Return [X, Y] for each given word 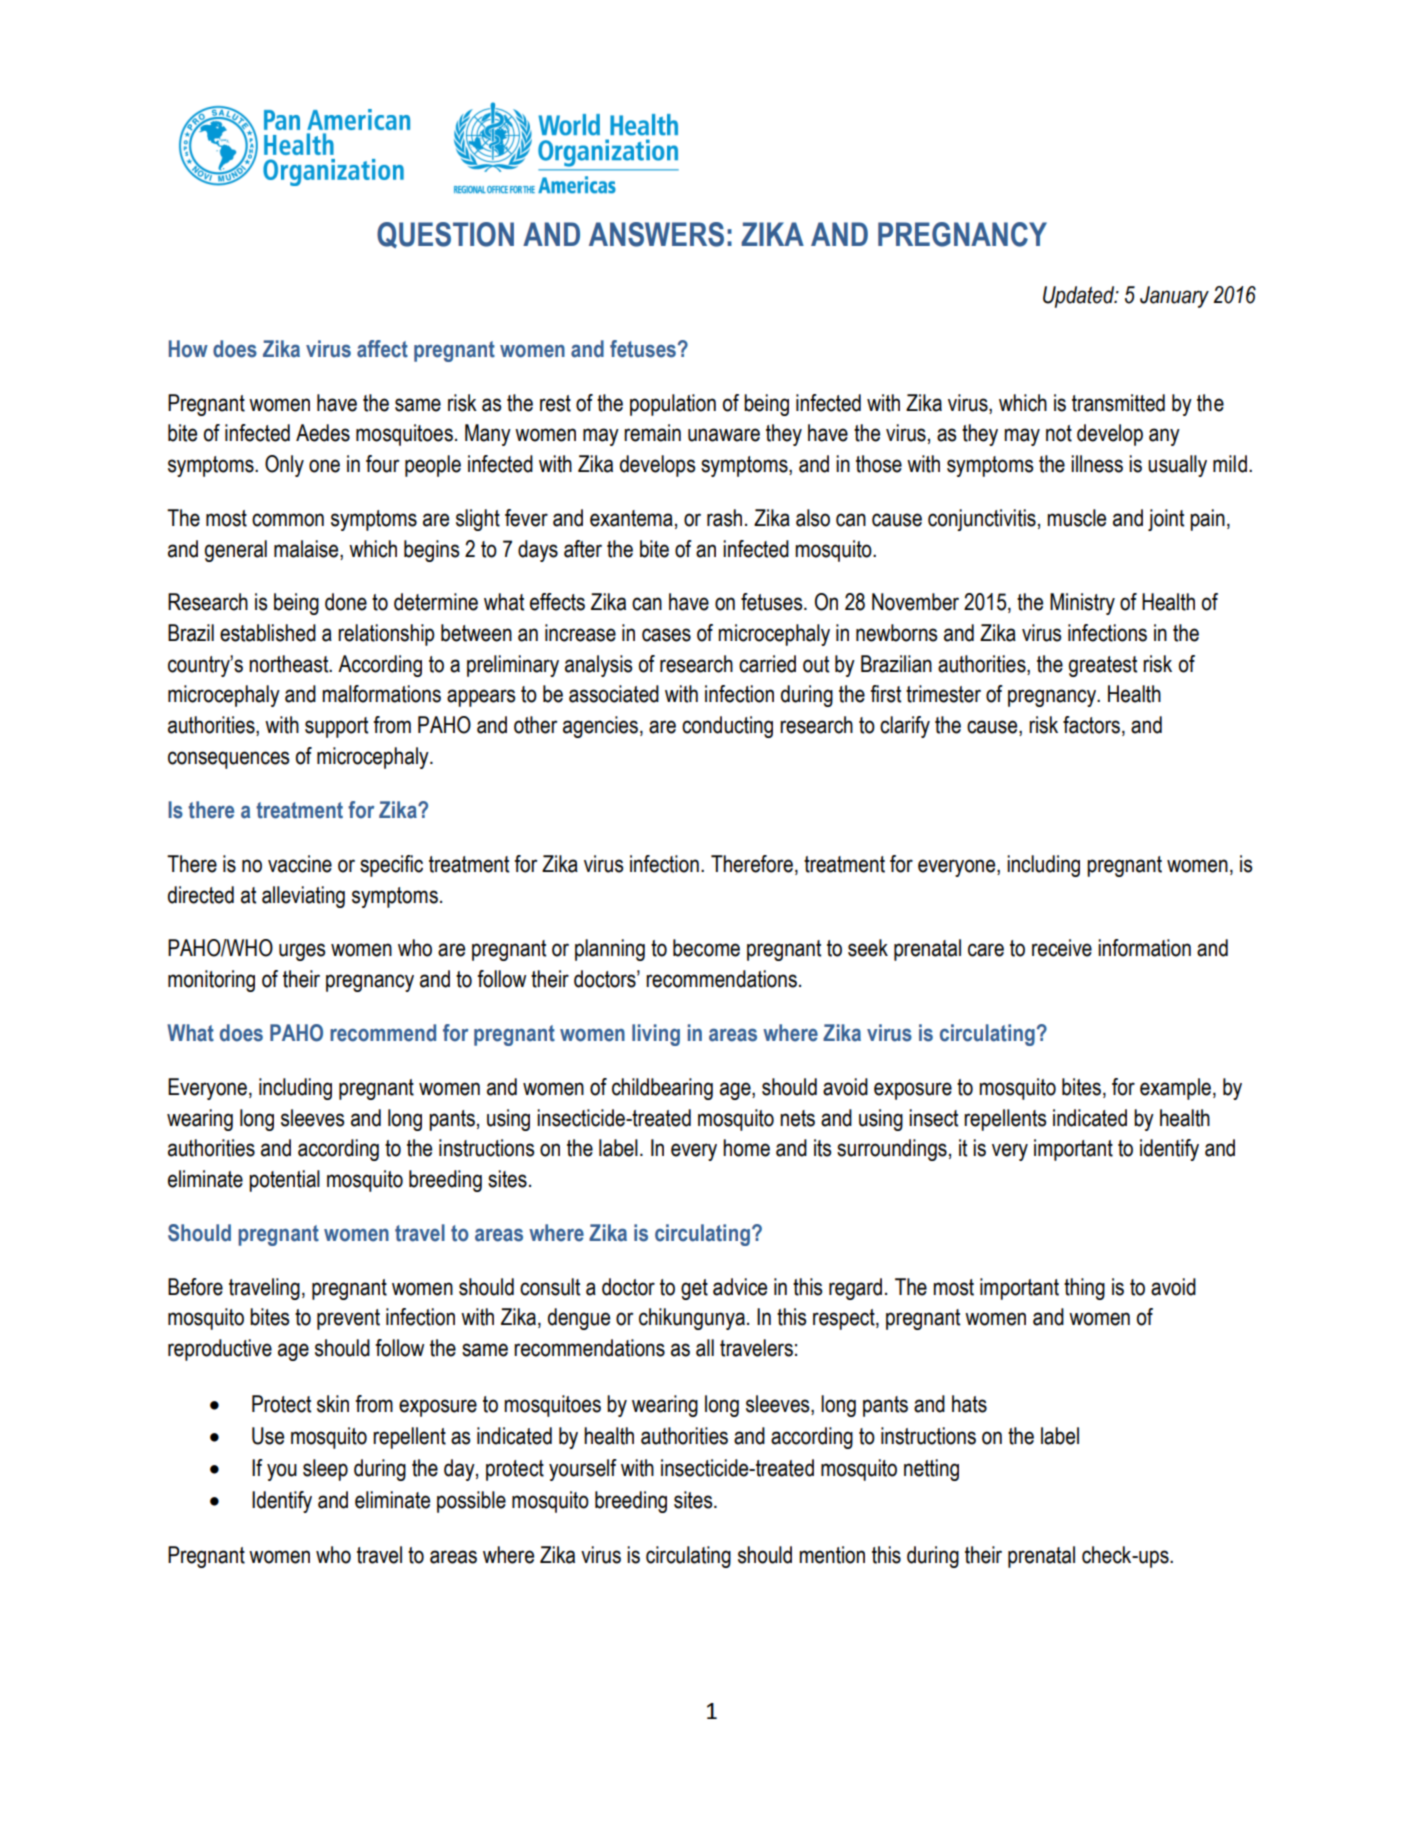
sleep [325, 1470]
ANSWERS [656, 234]
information [1144, 948]
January [1174, 297]
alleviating [303, 897]
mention [832, 1555]
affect [382, 349]
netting [931, 1470]
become [706, 948]
